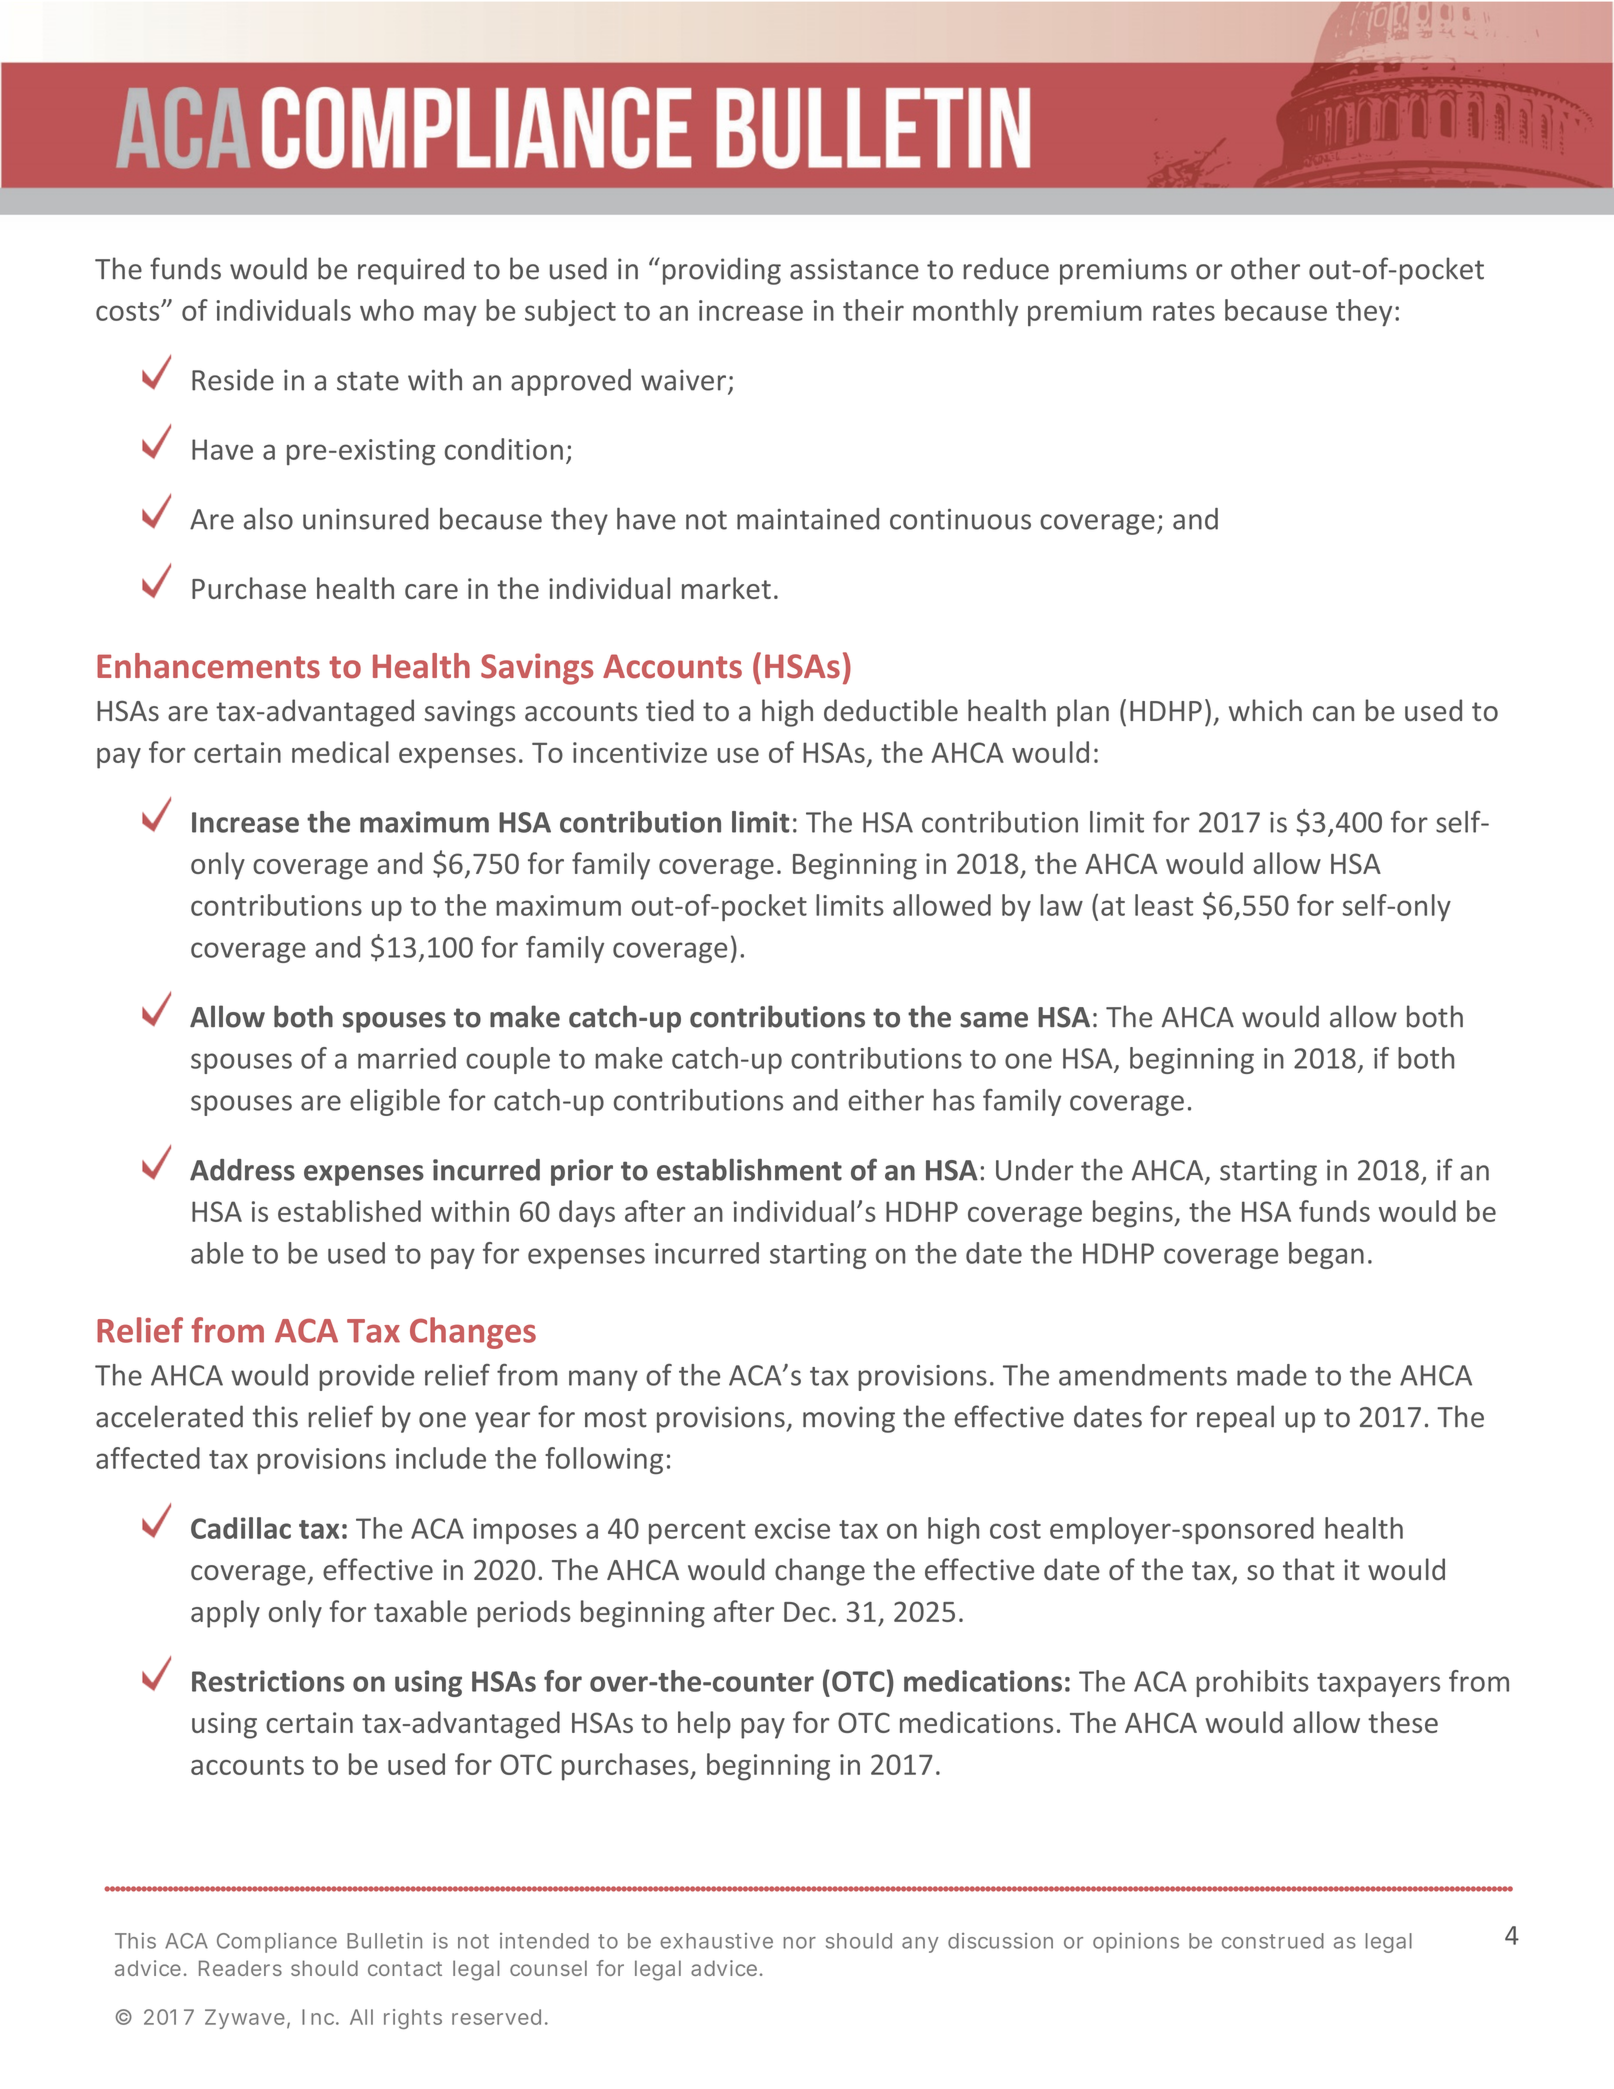 The height and width of the image is (2089, 1614). What do you see at coordinates (722, 271) in the image?
I see `providing` at bounding box center [722, 271].
